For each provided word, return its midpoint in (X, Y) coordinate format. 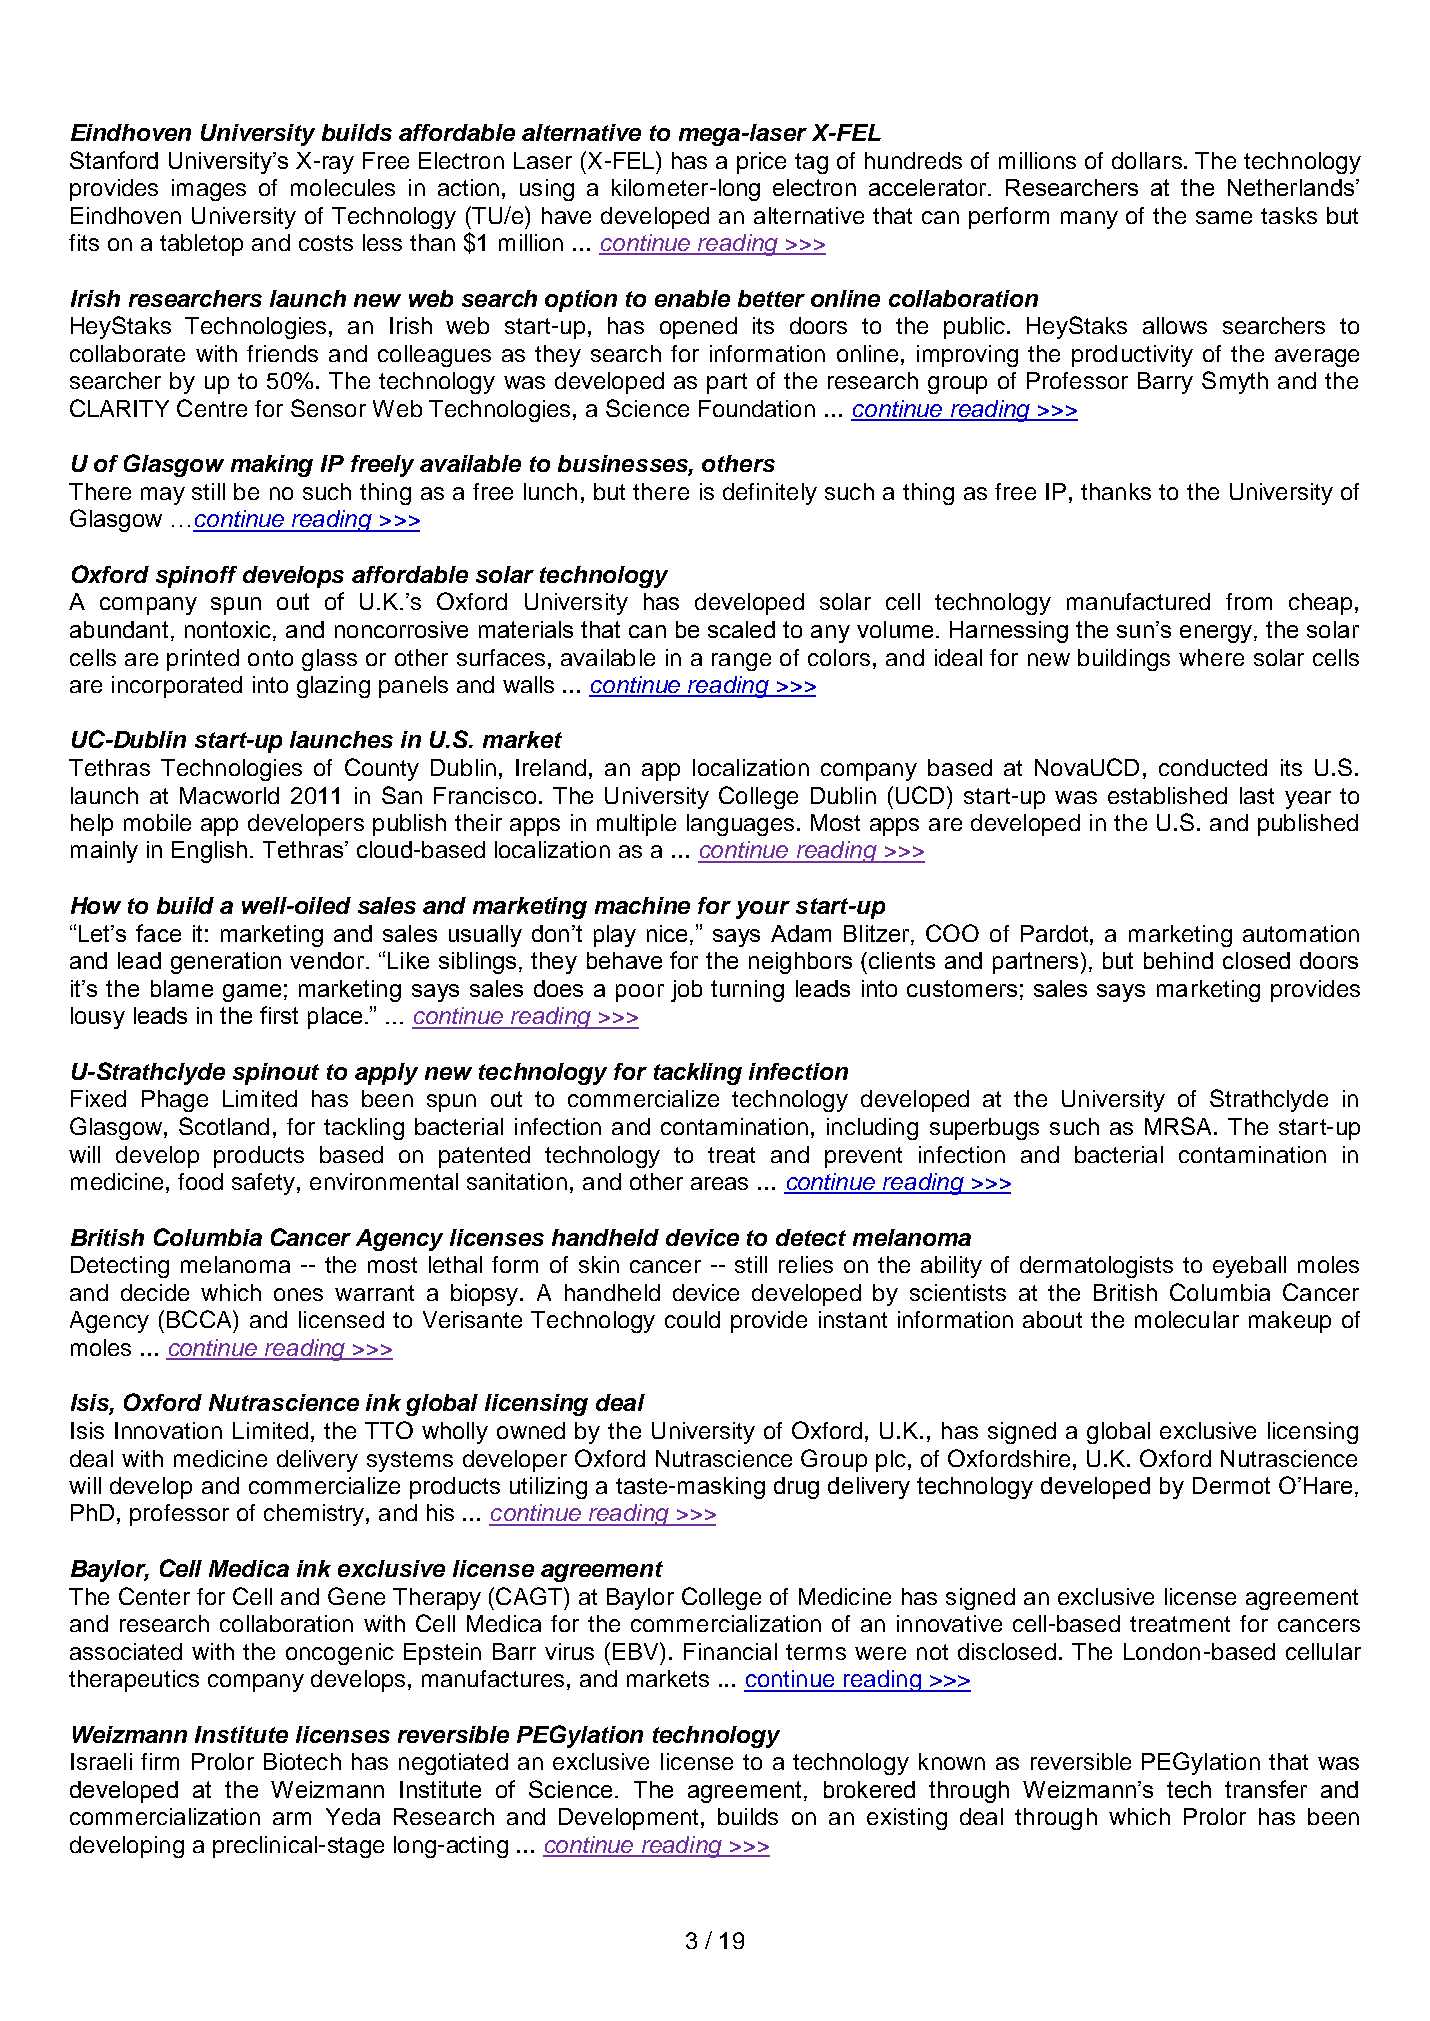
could (692, 1319)
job (686, 991)
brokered (869, 1789)
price (761, 163)
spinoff (196, 577)
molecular (1187, 1319)
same (1224, 217)
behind (1178, 960)
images (209, 190)
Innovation (168, 1430)
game (252, 993)
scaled (741, 629)
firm (160, 1761)
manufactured (1138, 601)
